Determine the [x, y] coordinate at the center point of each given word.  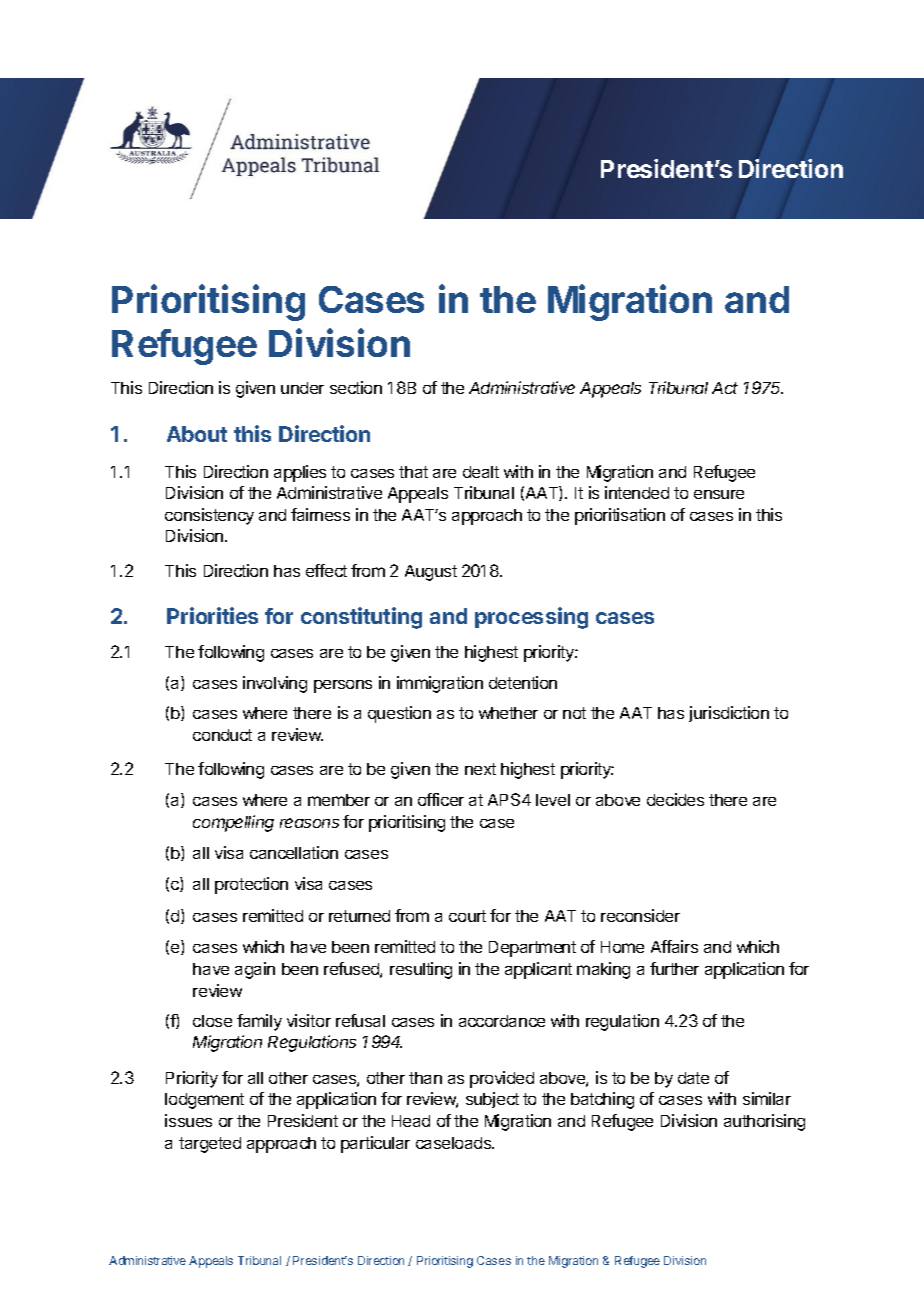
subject [492, 1100]
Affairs [674, 946]
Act [725, 388]
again [255, 970]
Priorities [212, 615]
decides [675, 799]
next [480, 769]
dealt [481, 472]
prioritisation [620, 516]
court [467, 916]
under [302, 388]
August [431, 573]
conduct [222, 735]
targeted [210, 1145]
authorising [764, 1122]
